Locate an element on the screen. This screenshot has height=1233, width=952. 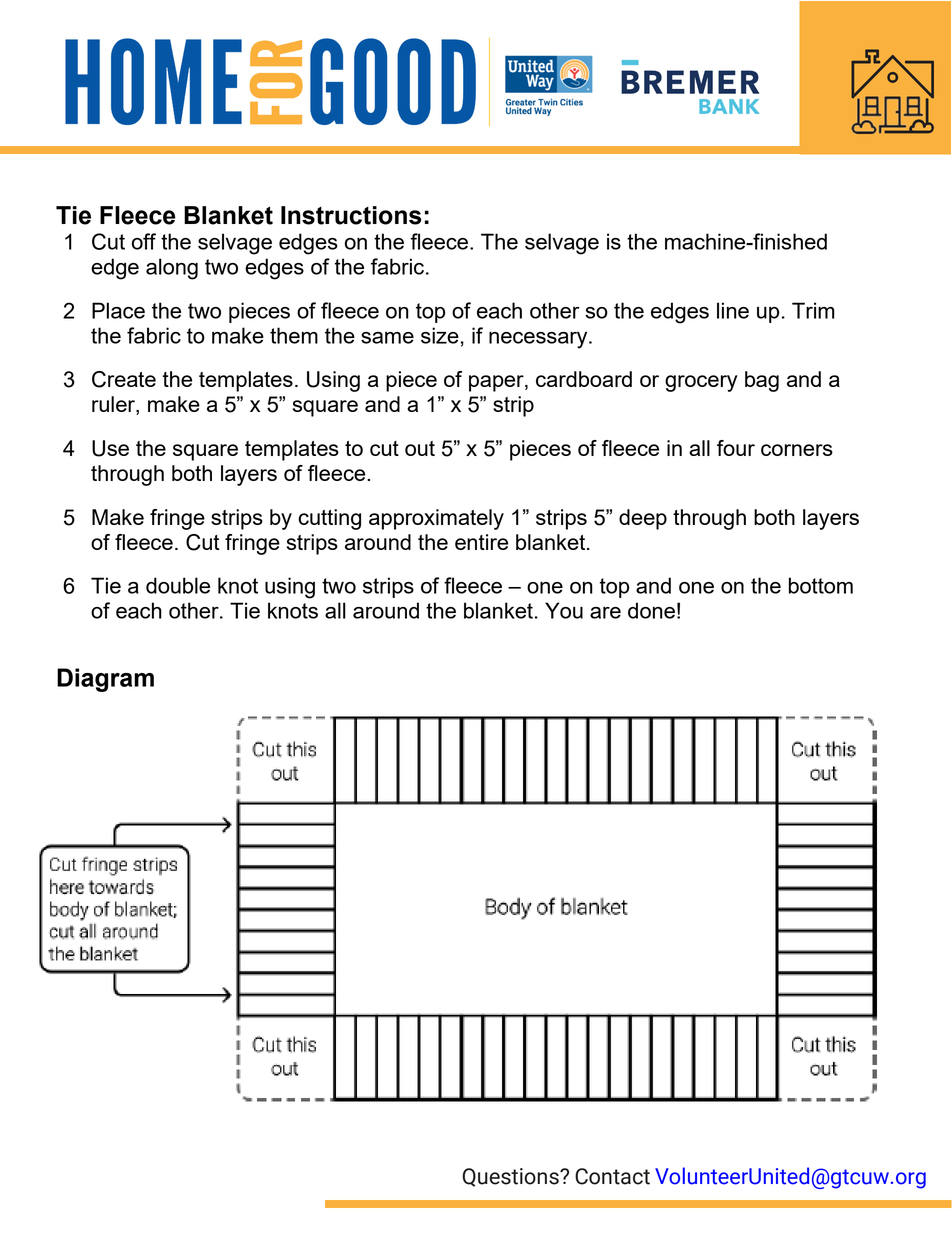
Questions is located at coordinates (512, 1177).
